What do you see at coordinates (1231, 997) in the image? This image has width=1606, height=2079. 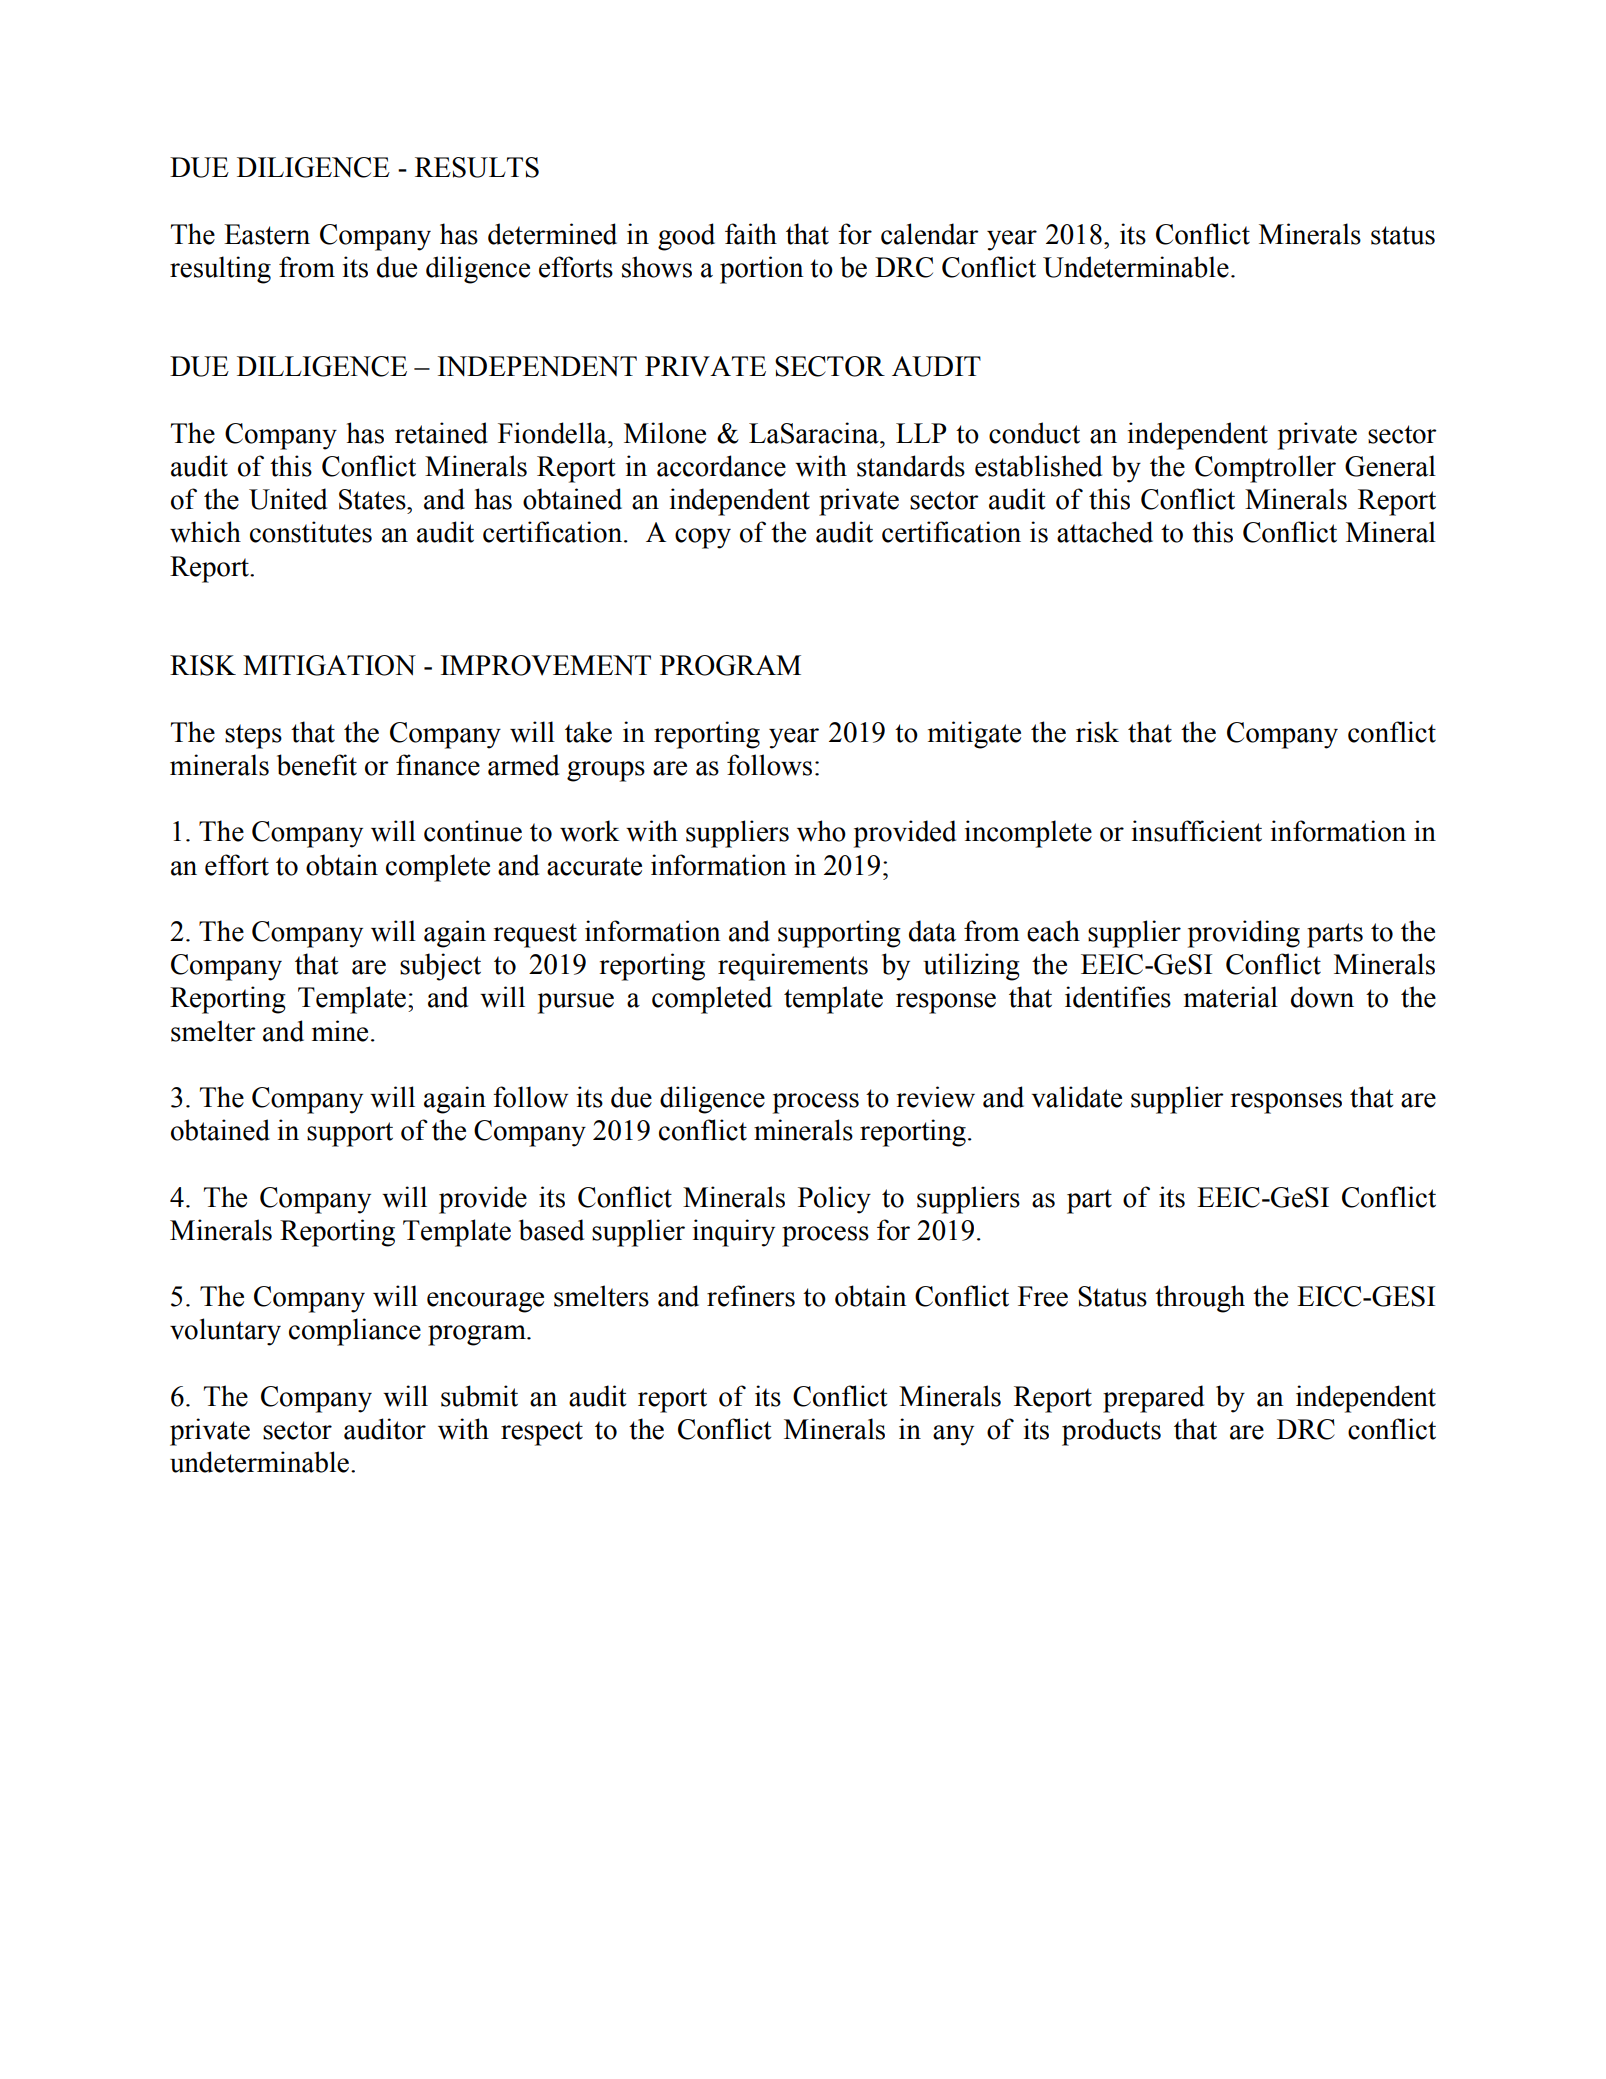 I see `material` at bounding box center [1231, 997].
